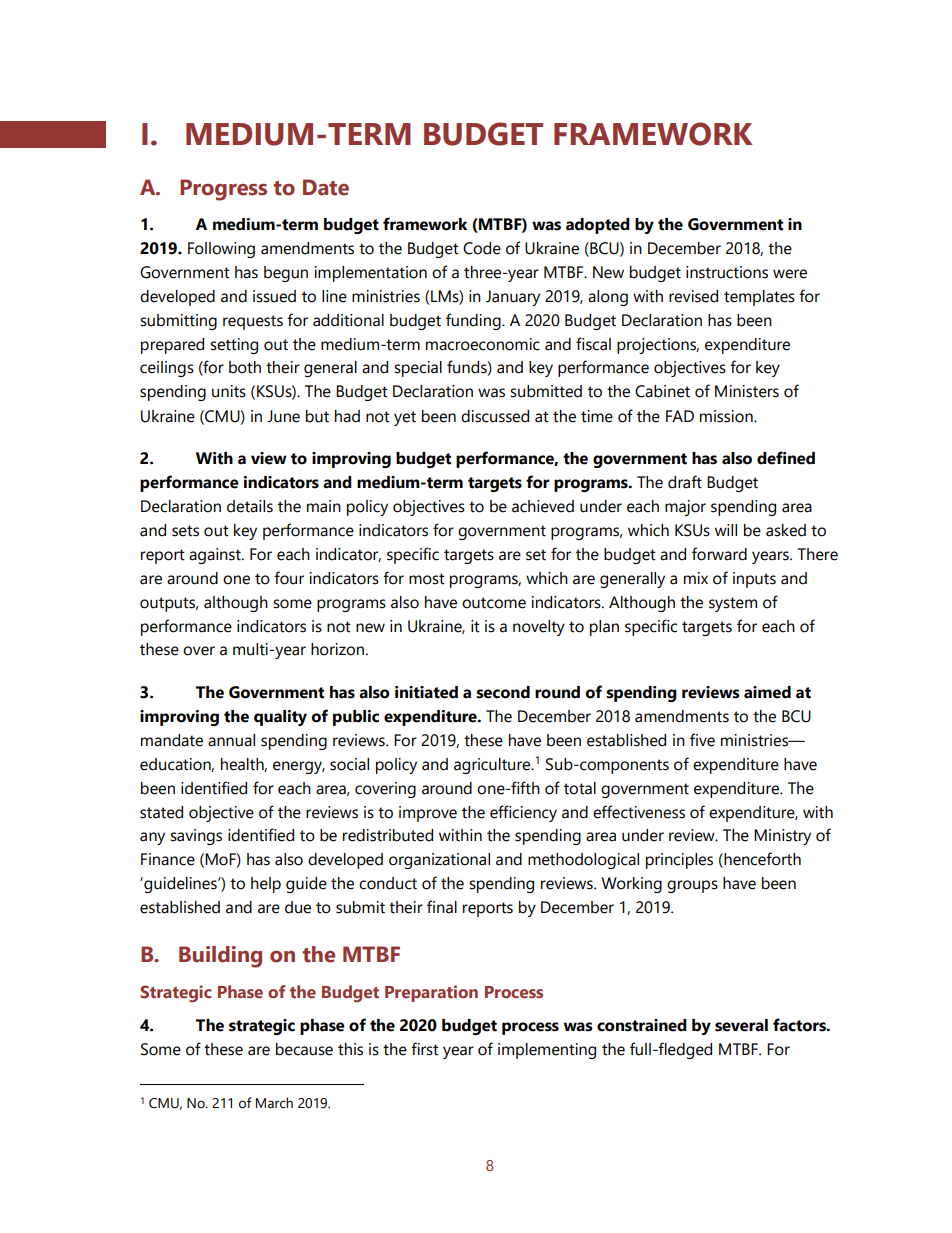 The height and width of the image is (1233, 952). Describe the element at coordinates (493, 766) in the image. I see `agriculture` at that location.
